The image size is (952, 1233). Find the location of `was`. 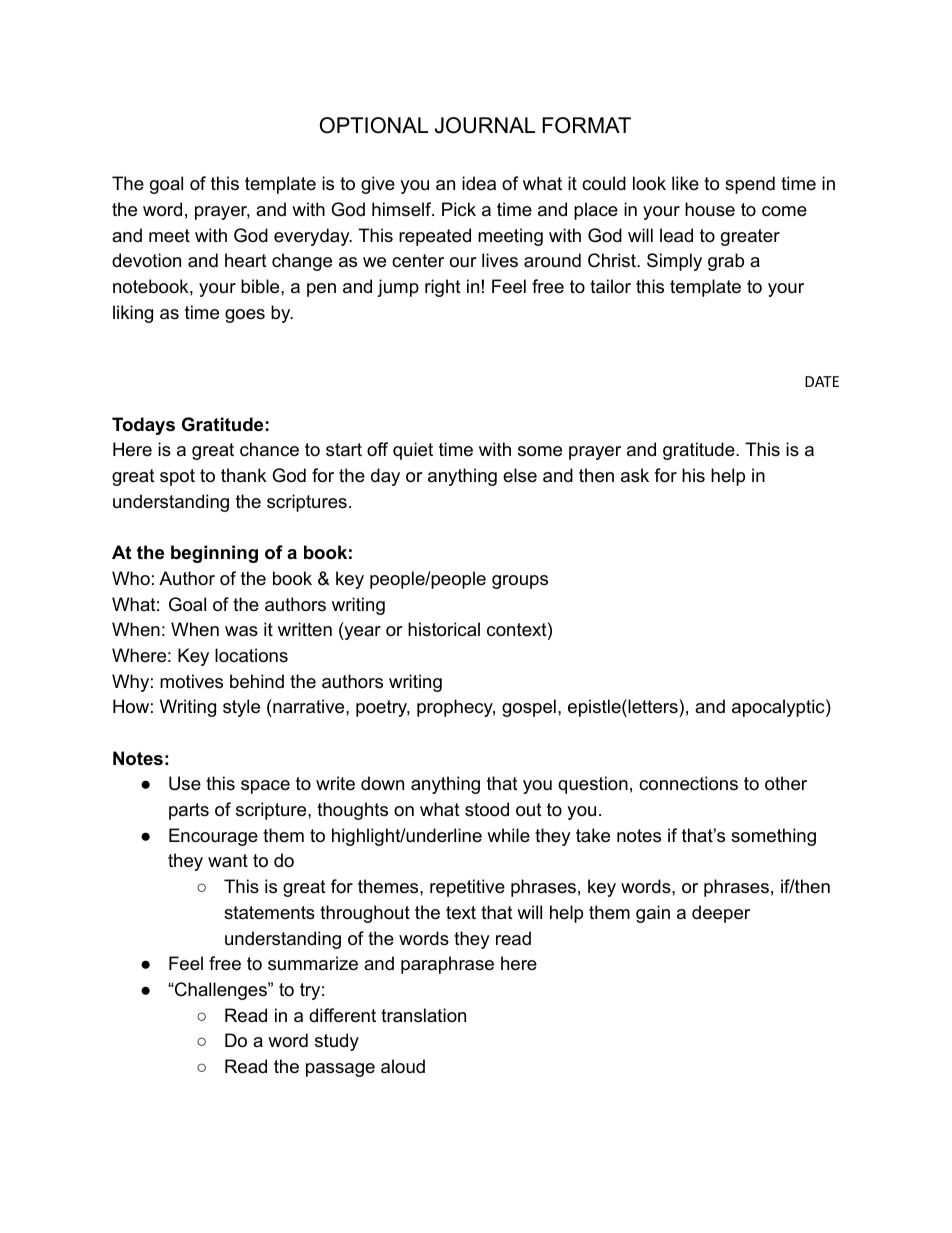

was is located at coordinates (241, 631).
